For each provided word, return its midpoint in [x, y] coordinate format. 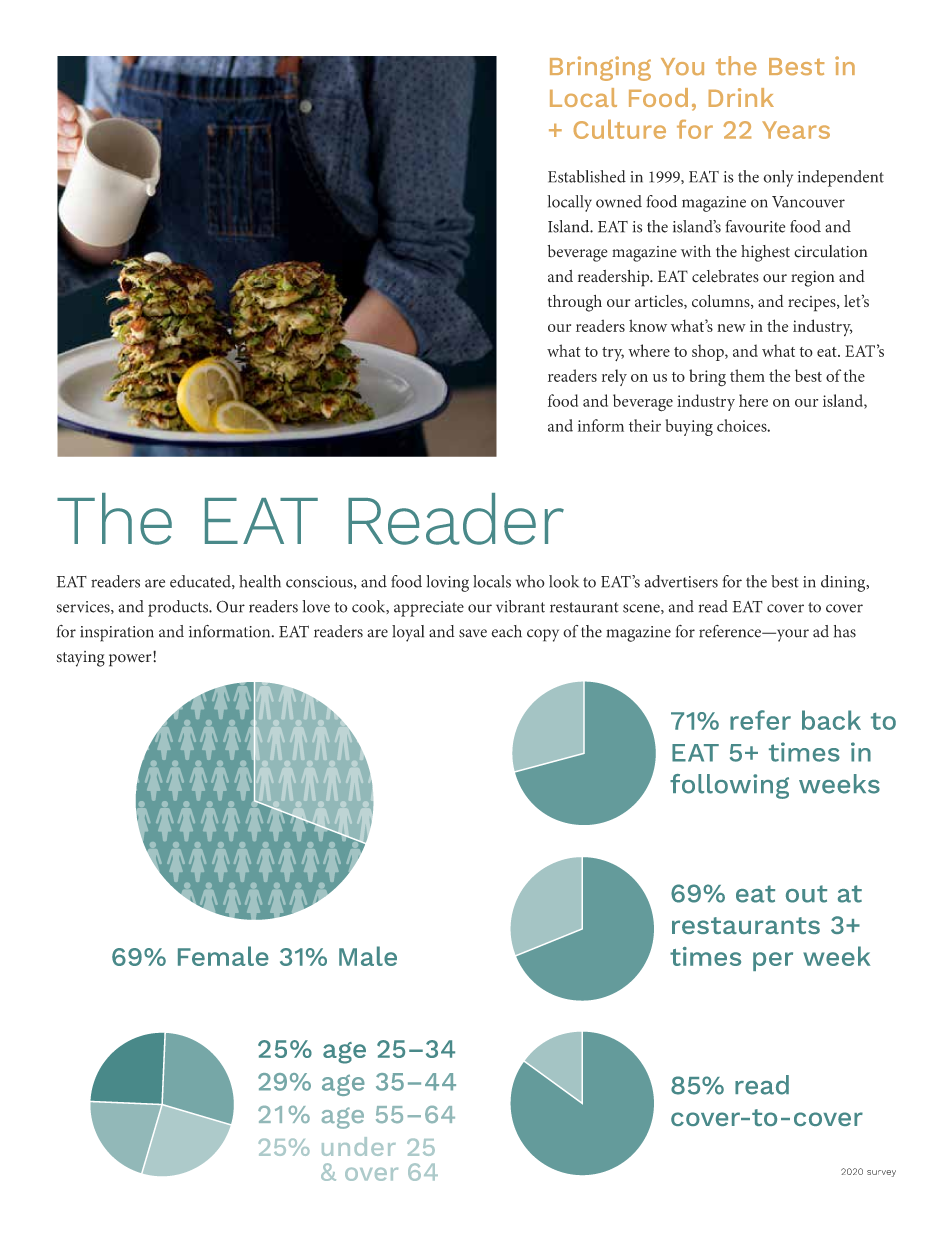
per [773, 961]
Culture [620, 129]
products [179, 608]
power [131, 659]
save [473, 633]
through [575, 303]
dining [844, 583]
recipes [813, 304]
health [260, 581]
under [359, 1146]
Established [587, 176]
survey [881, 1173]
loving [447, 583]
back [831, 720]
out [806, 894]
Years [796, 130]
